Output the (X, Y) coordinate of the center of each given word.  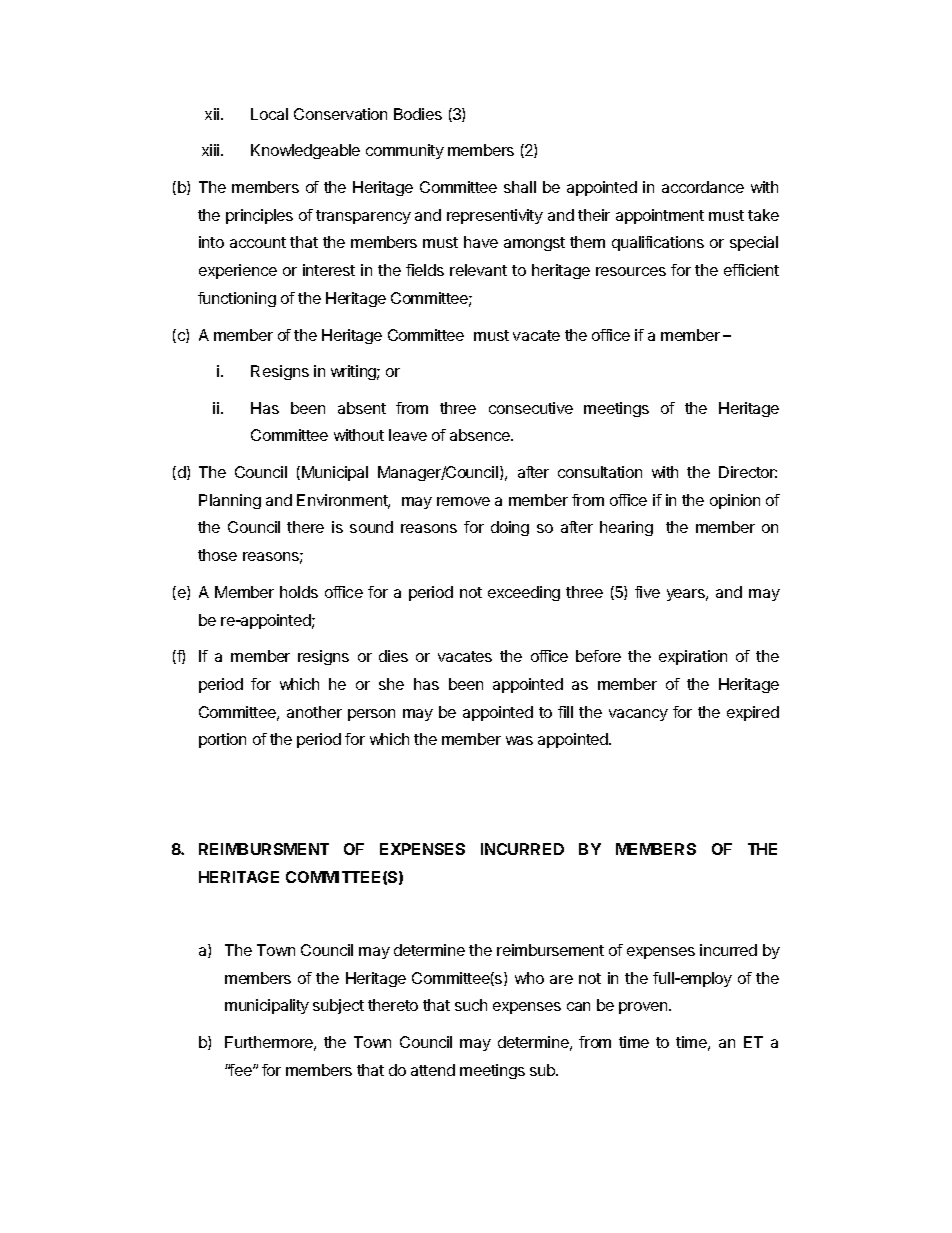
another (314, 712)
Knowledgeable (305, 151)
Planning (230, 501)
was (519, 740)
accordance (703, 187)
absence (481, 435)
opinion (735, 501)
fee (241, 1070)
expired (753, 713)
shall (520, 187)
